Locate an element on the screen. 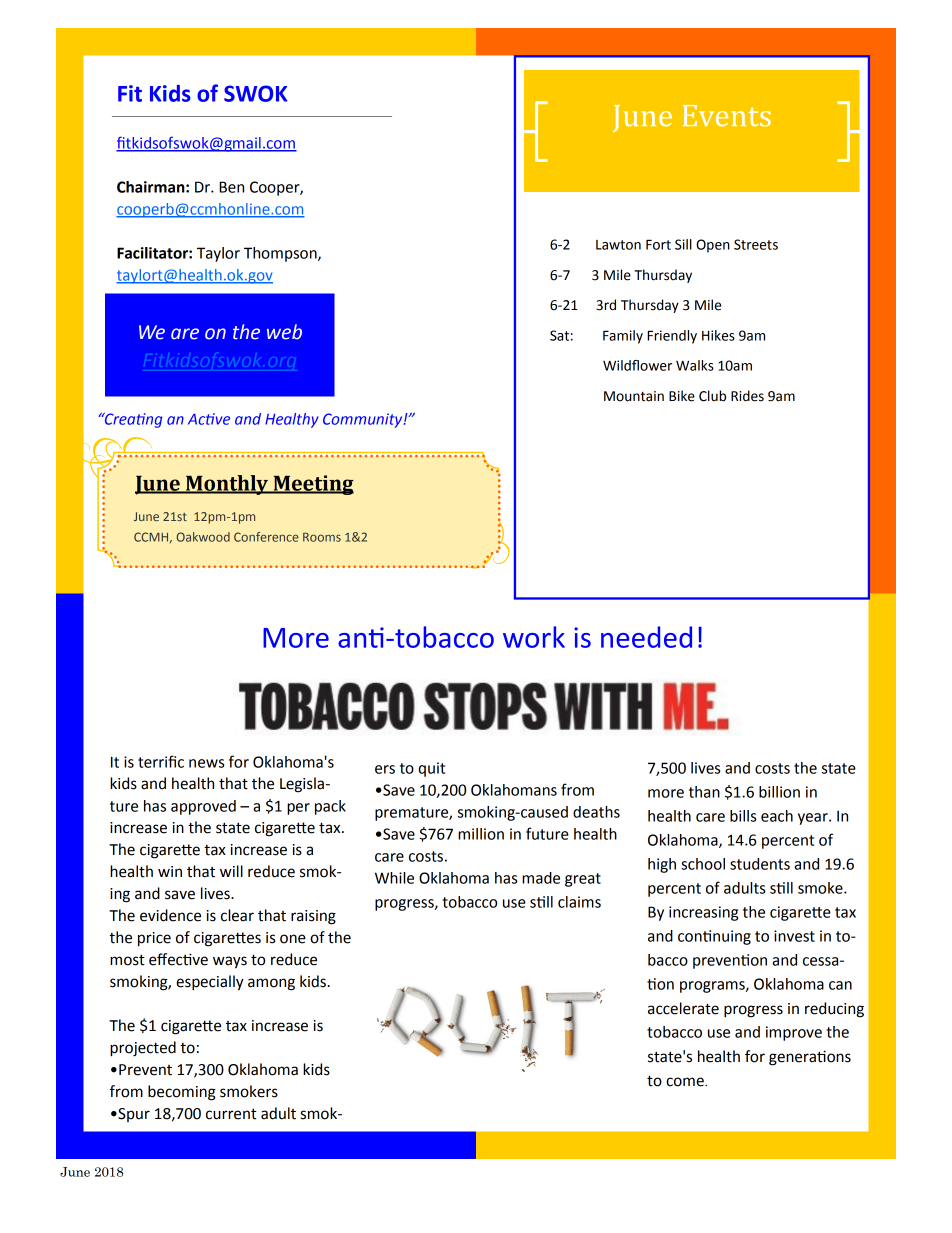 This screenshot has height=1233, width=952. Conference is located at coordinates (266, 537).
